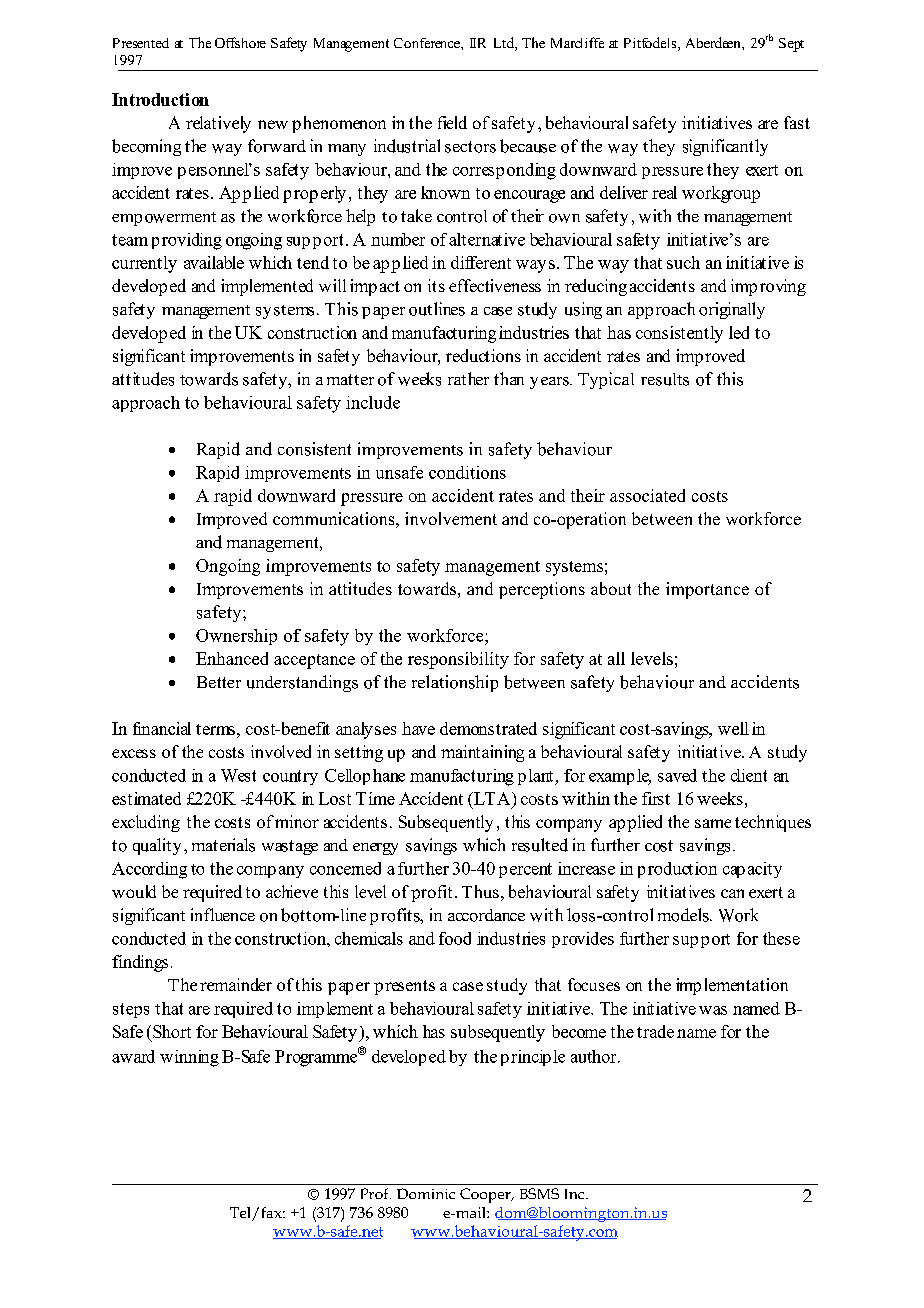  What do you see at coordinates (428, 43) in the screenshot?
I see `Conference` at bounding box center [428, 43].
